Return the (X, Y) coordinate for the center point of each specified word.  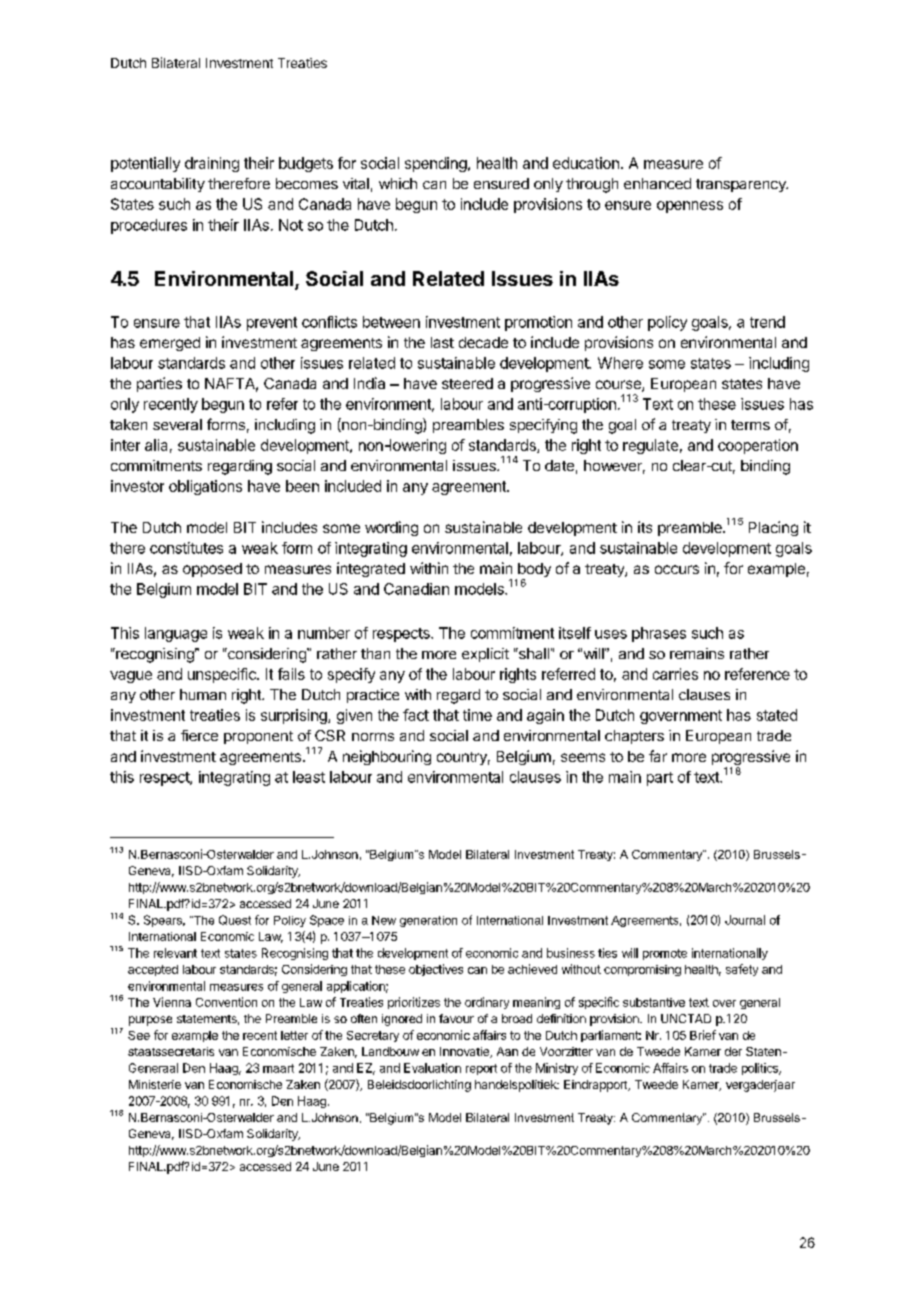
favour (456, 1018)
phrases (659, 634)
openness (690, 207)
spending (437, 164)
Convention (226, 1002)
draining (212, 164)
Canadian (416, 589)
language (176, 634)
